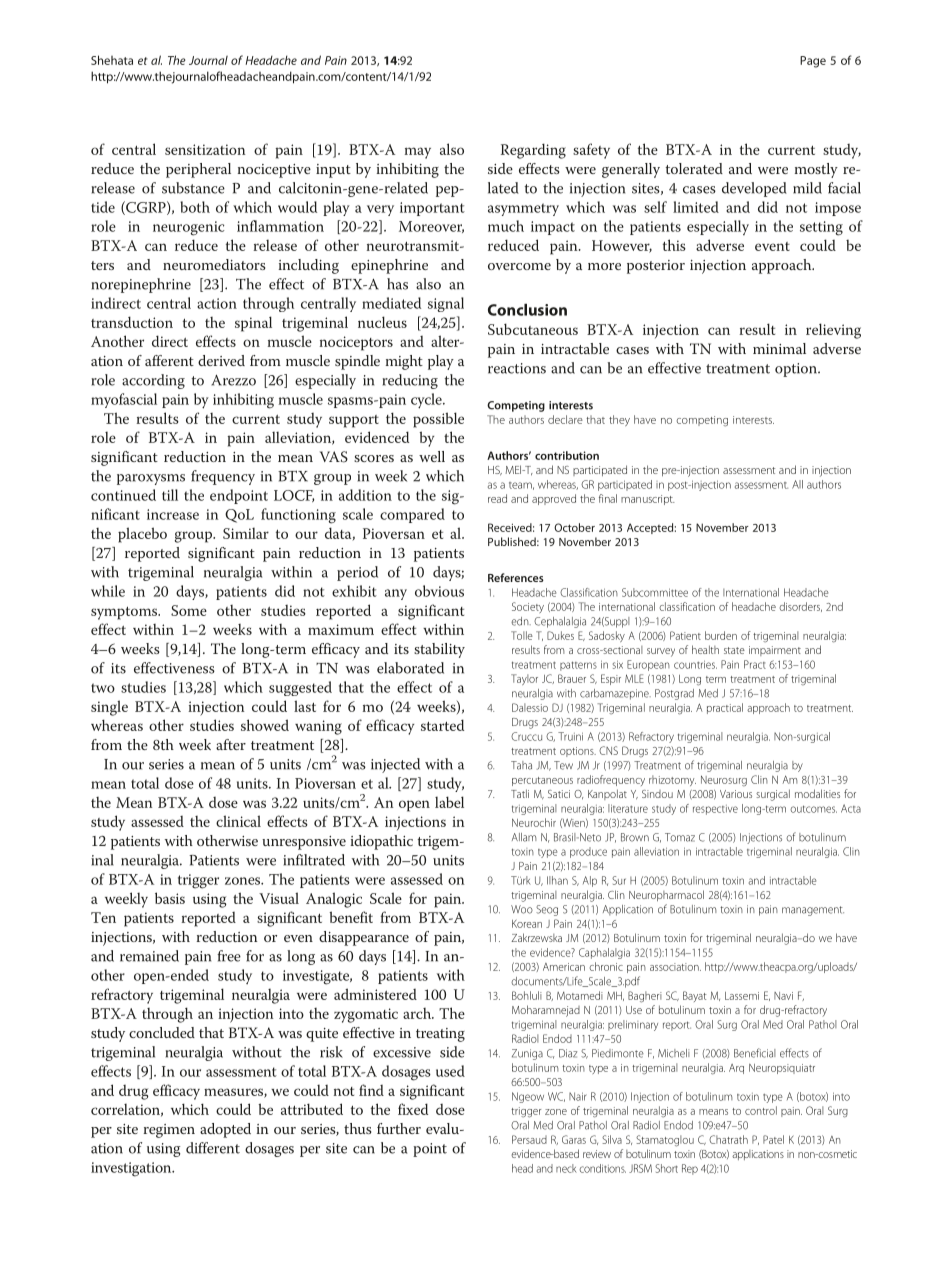 The width and height of the document is (952, 1270). Describe the element at coordinates (779, 348) in the document. I see `minimal` at that location.
